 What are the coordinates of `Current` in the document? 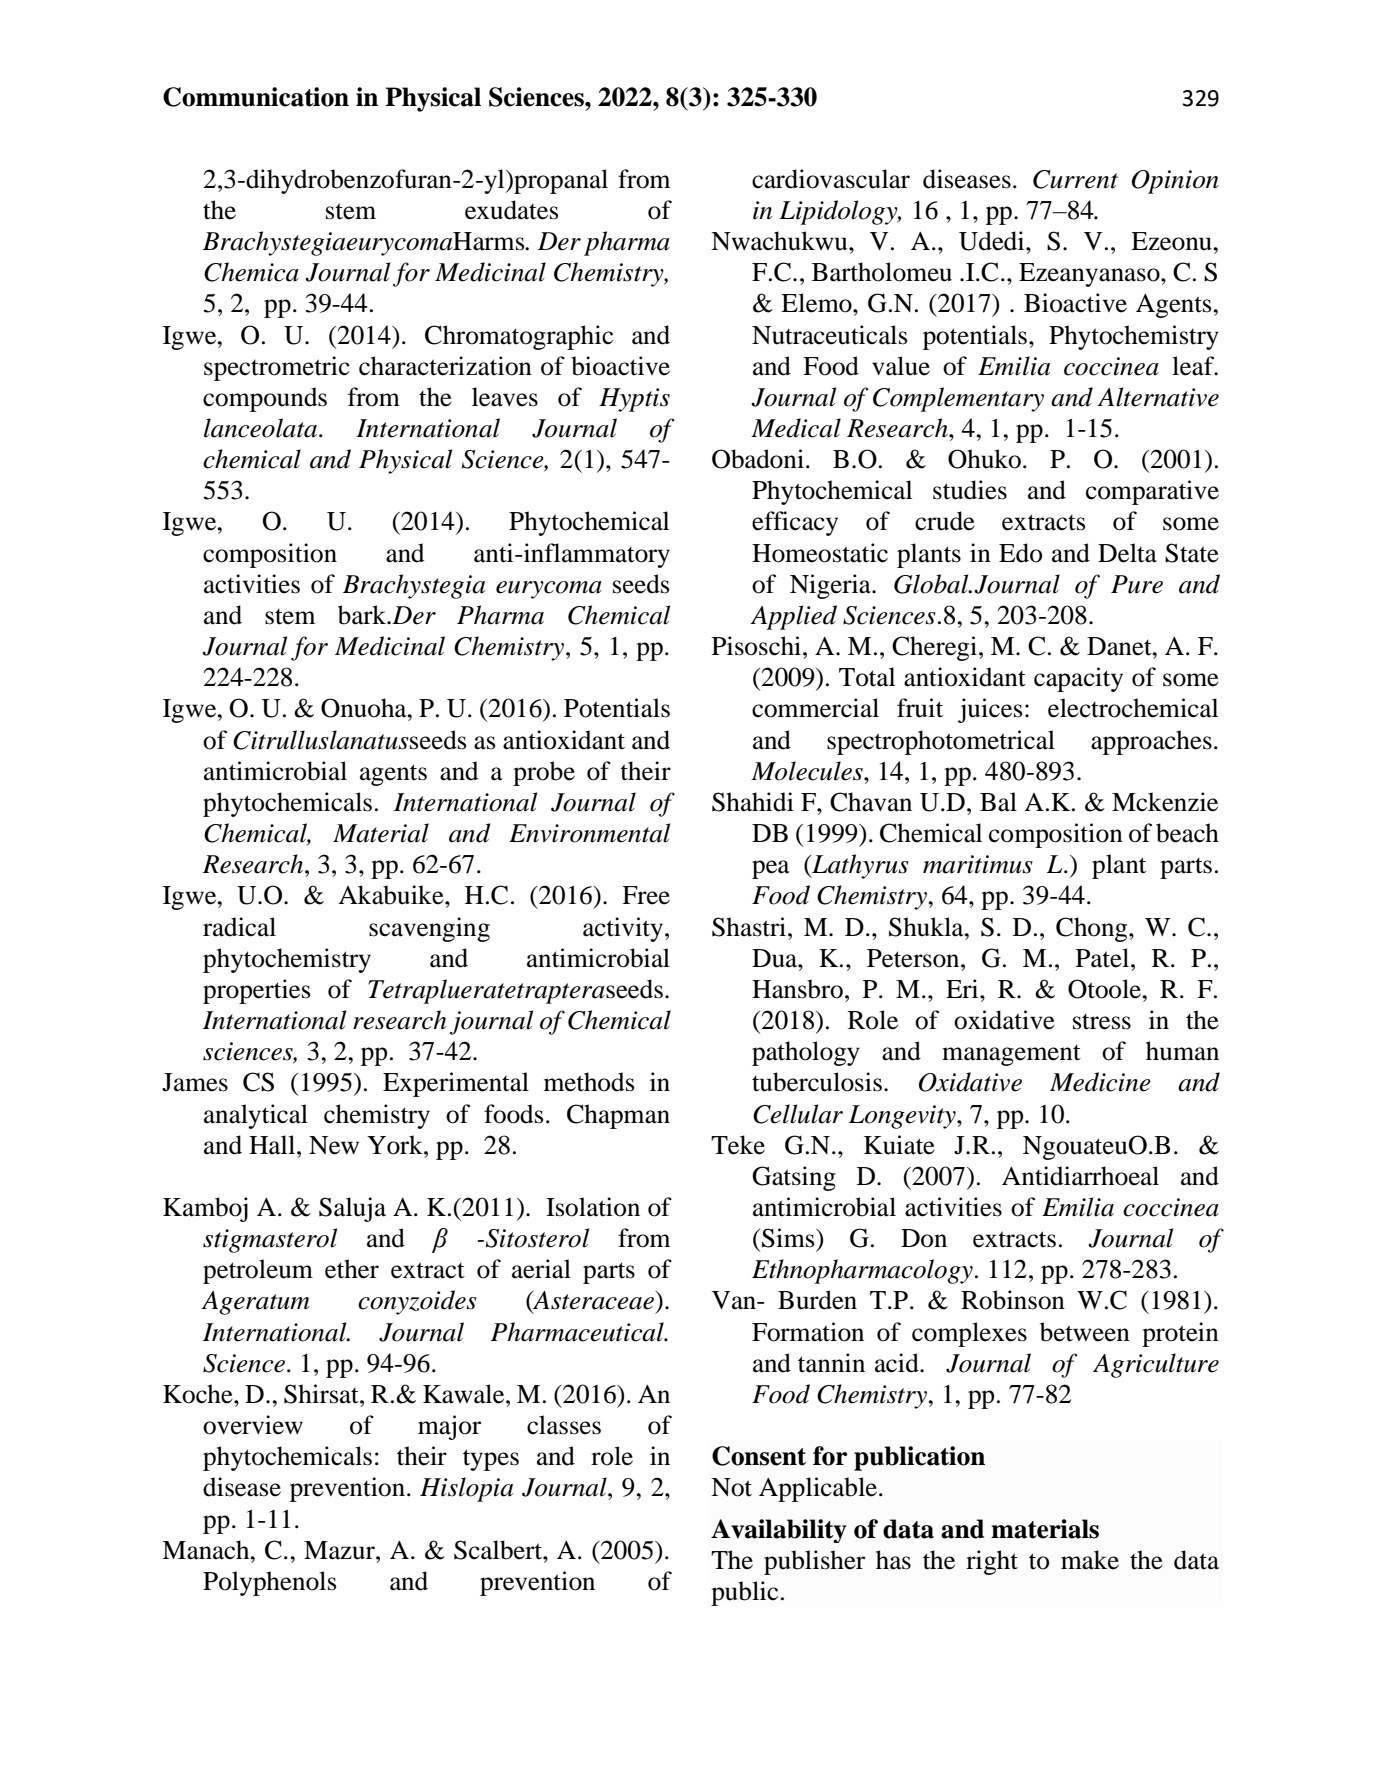 It's located at (1075, 179).
